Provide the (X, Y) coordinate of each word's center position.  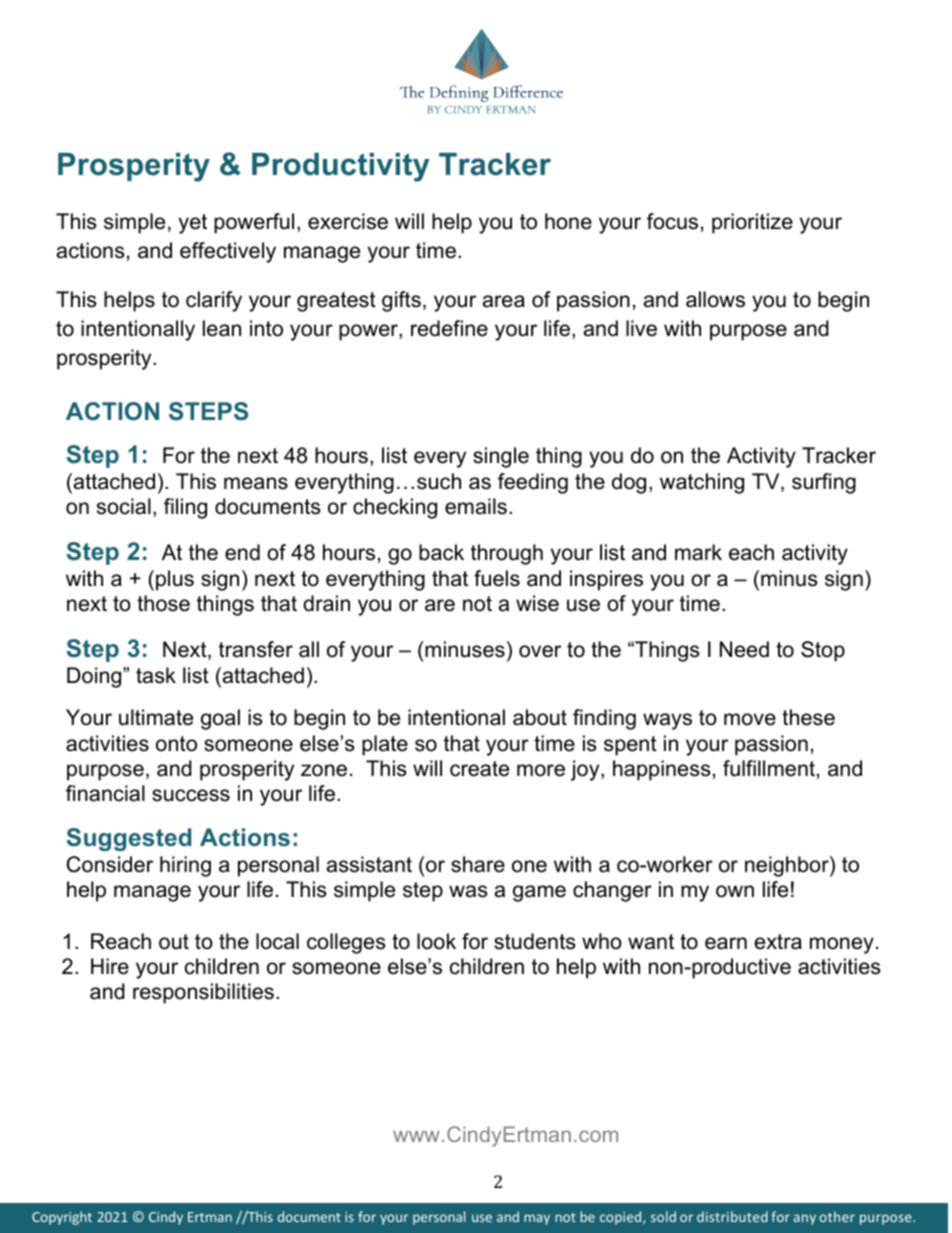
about (540, 717)
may (537, 1219)
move (750, 719)
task (156, 675)
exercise (348, 221)
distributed (732, 1216)
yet (193, 224)
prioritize (752, 223)
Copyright (62, 1218)
